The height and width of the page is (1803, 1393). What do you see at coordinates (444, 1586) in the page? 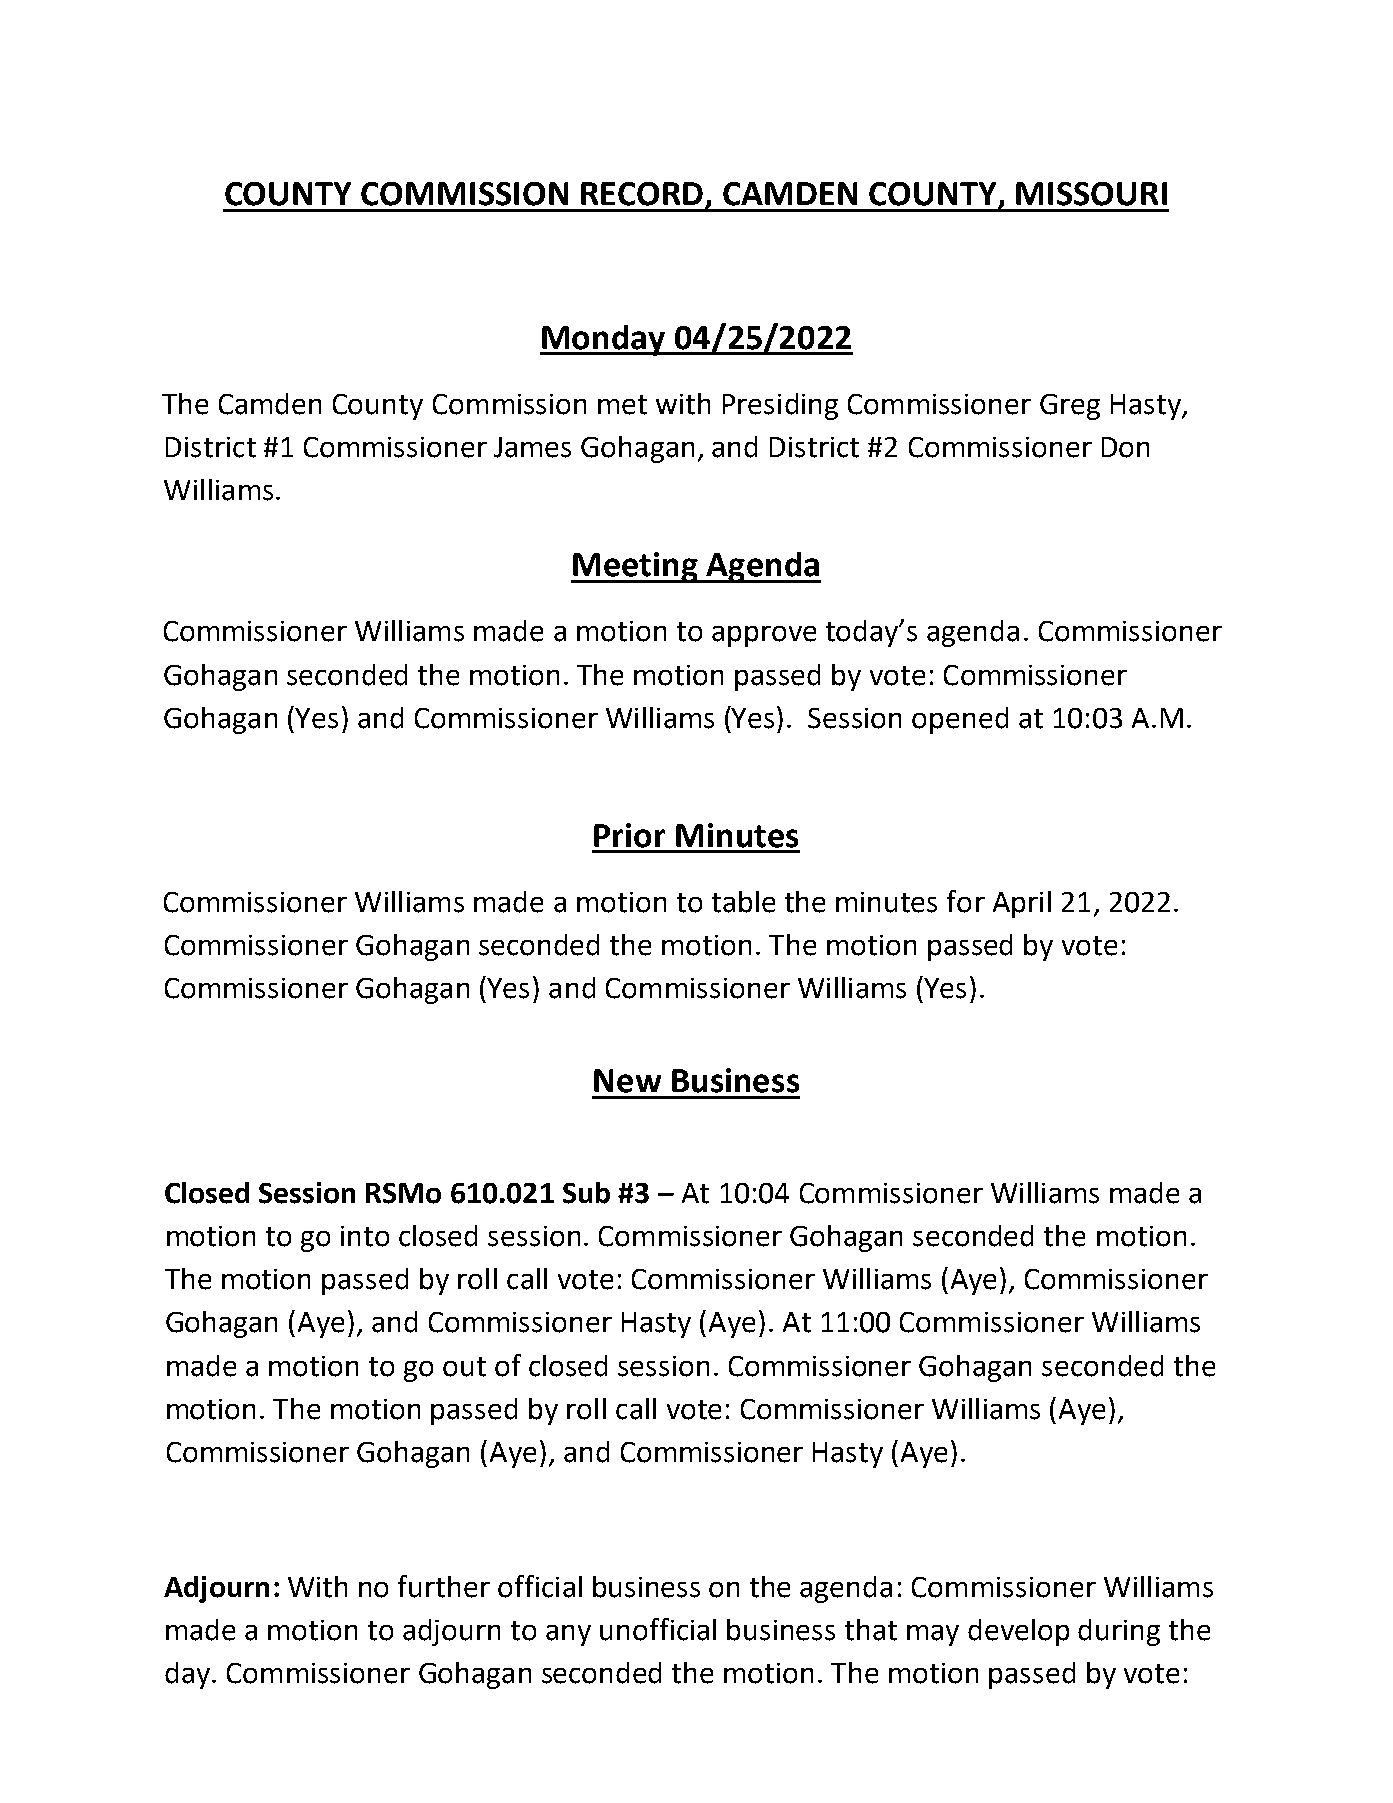
I see `further` at bounding box center [444, 1586].
